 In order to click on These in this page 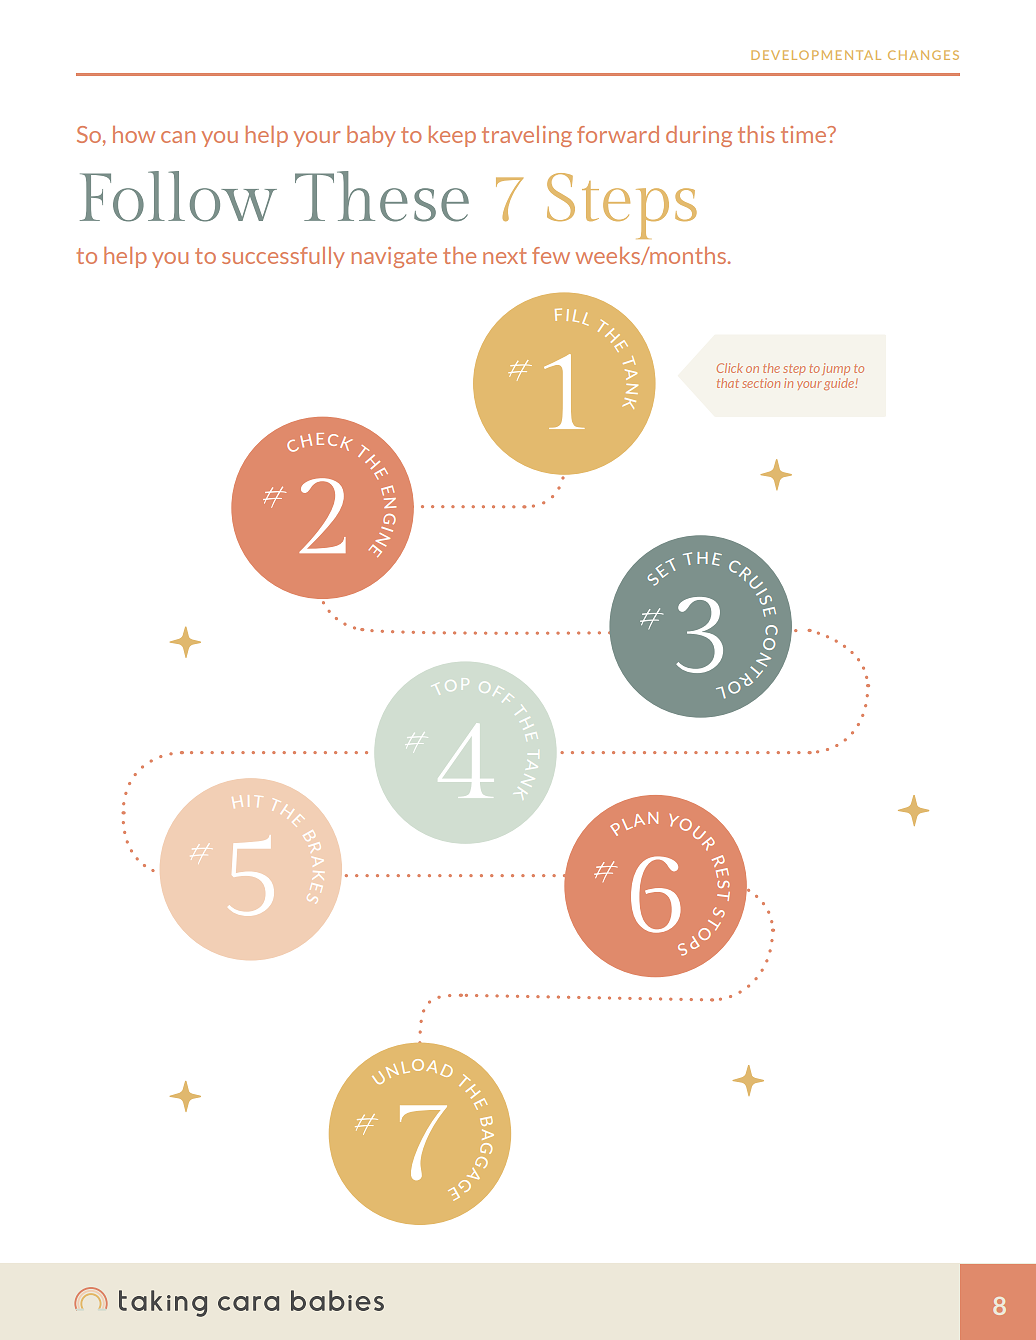, I will do `click(382, 196)`.
